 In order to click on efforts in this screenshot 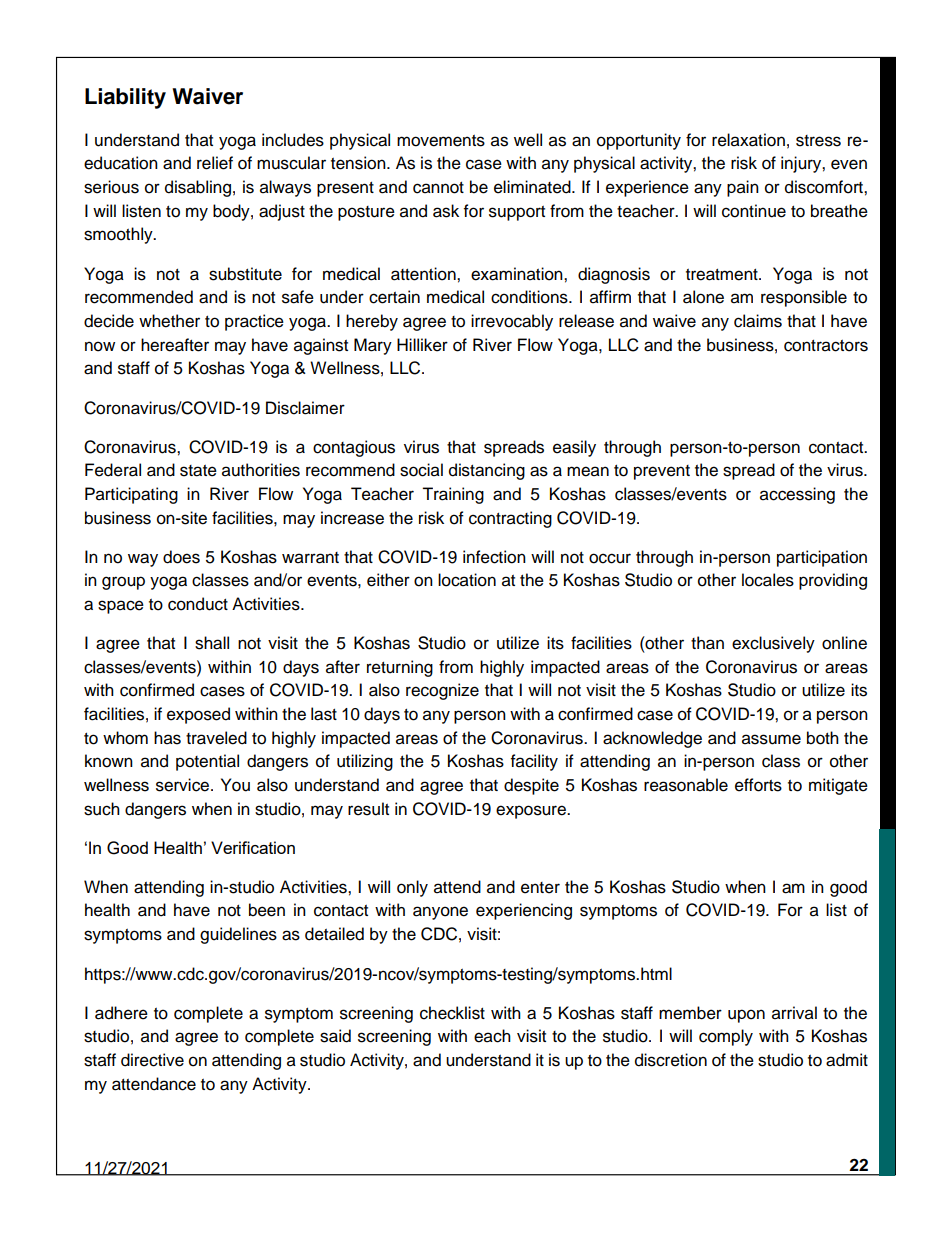, I will do `click(758, 785)`.
